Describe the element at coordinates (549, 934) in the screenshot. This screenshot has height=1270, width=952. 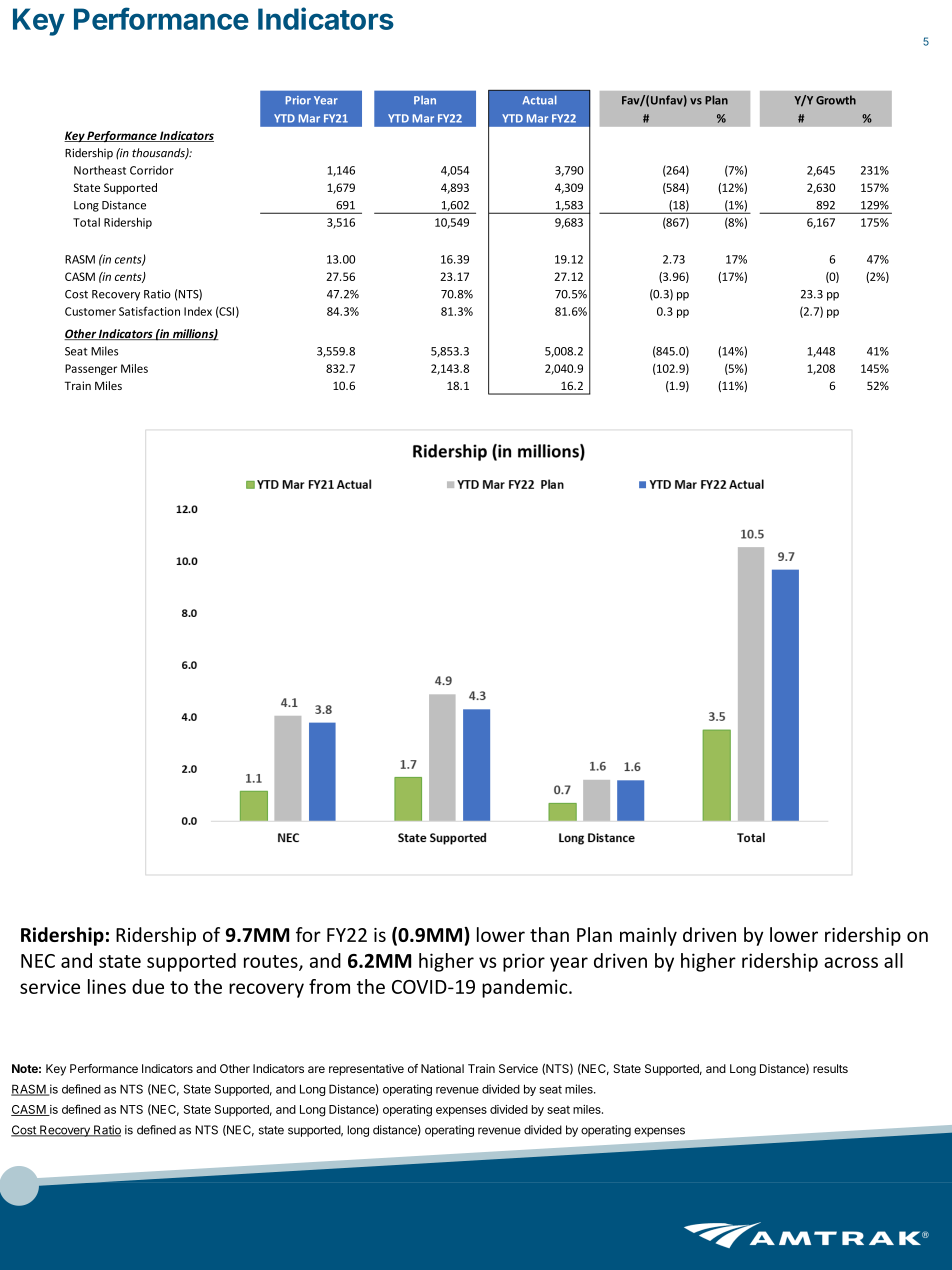
I see `than` at that location.
